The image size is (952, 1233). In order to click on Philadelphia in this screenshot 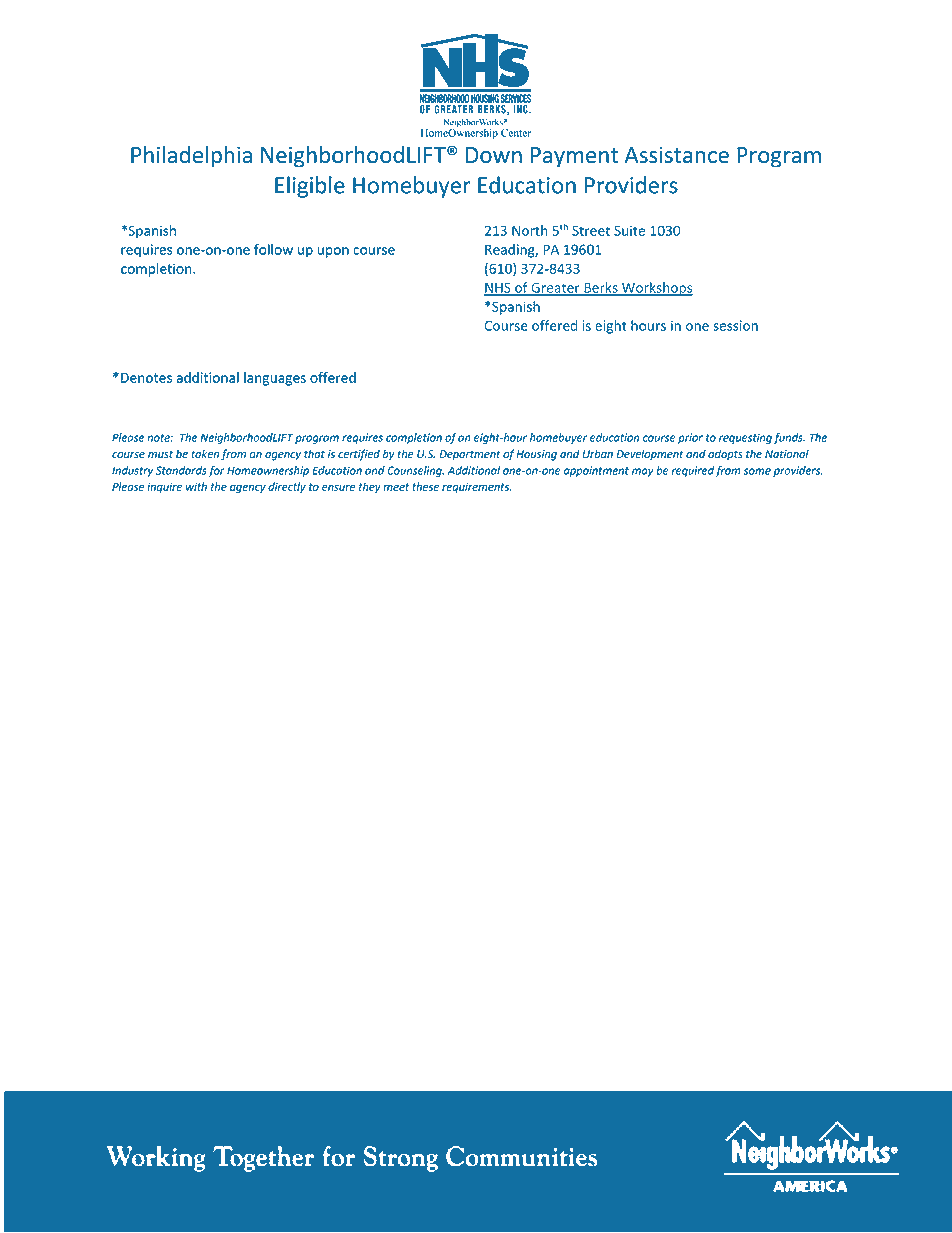, I will do `click(191, 157)`.
